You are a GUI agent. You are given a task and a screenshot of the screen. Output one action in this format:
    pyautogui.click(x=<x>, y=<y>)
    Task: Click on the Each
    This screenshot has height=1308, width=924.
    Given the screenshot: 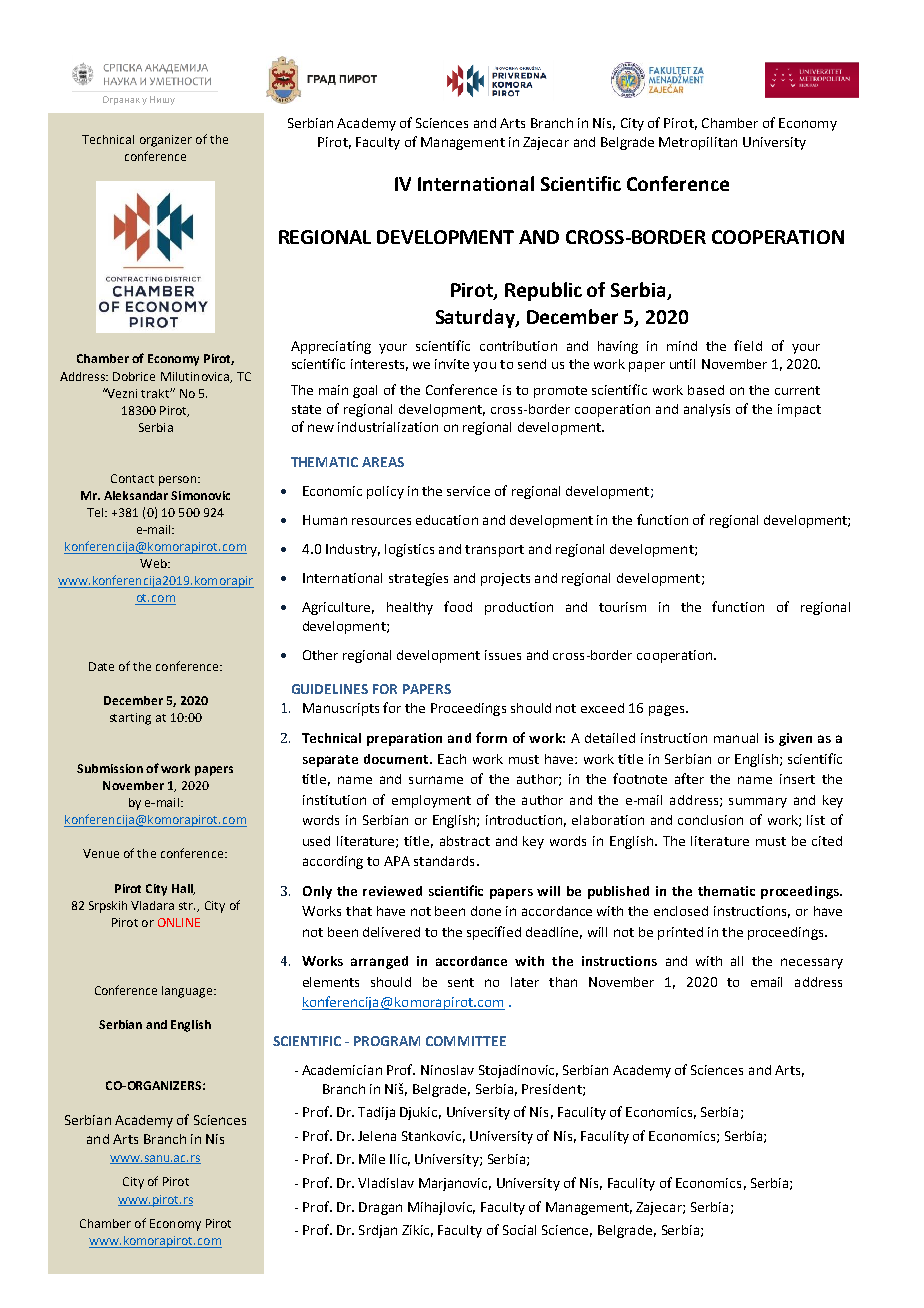 What is the action you would take?
    pyautogui.click(x=452, y=759)
